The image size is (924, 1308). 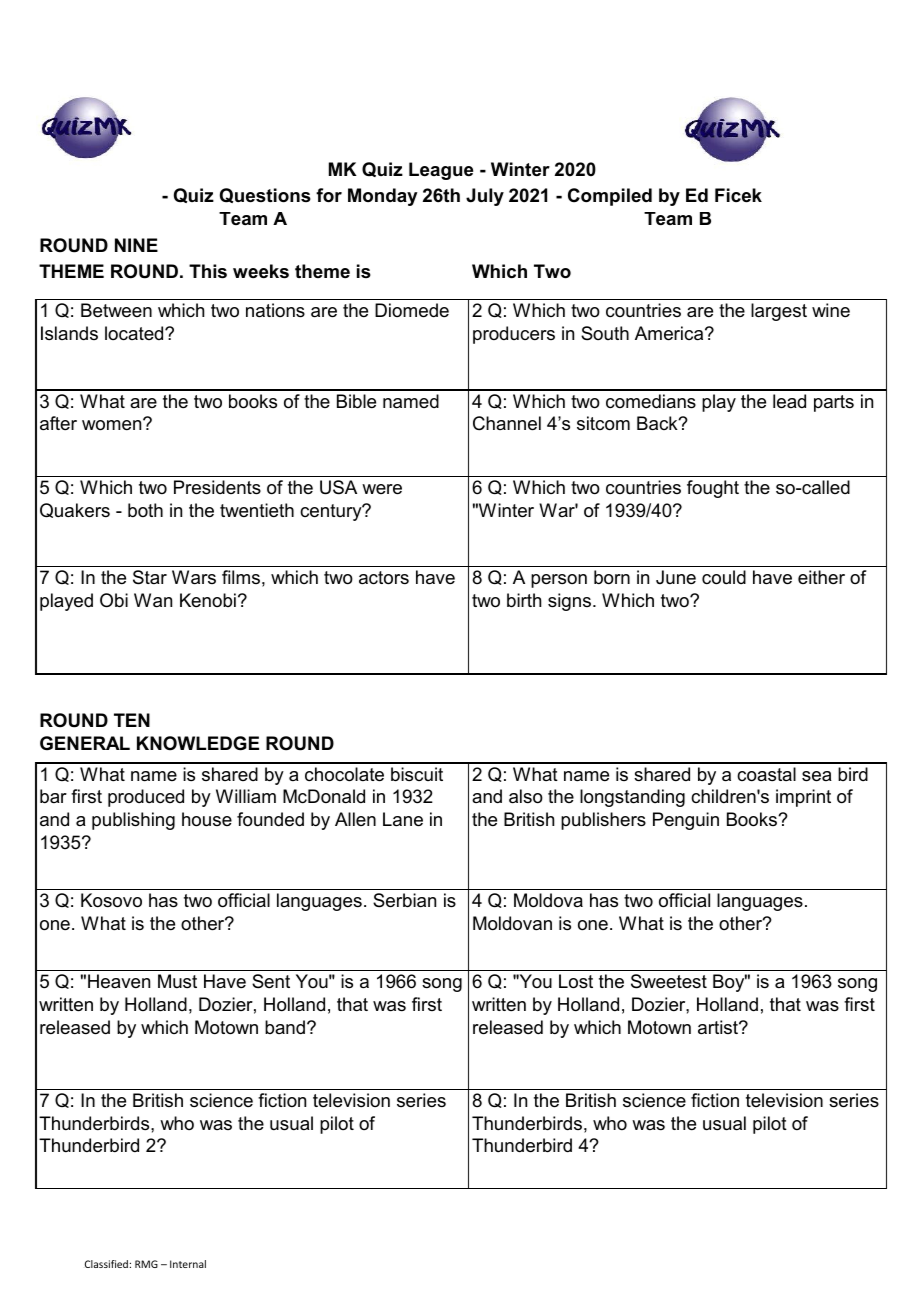 I want to click on Internal, so click(x=188, y=1264).
